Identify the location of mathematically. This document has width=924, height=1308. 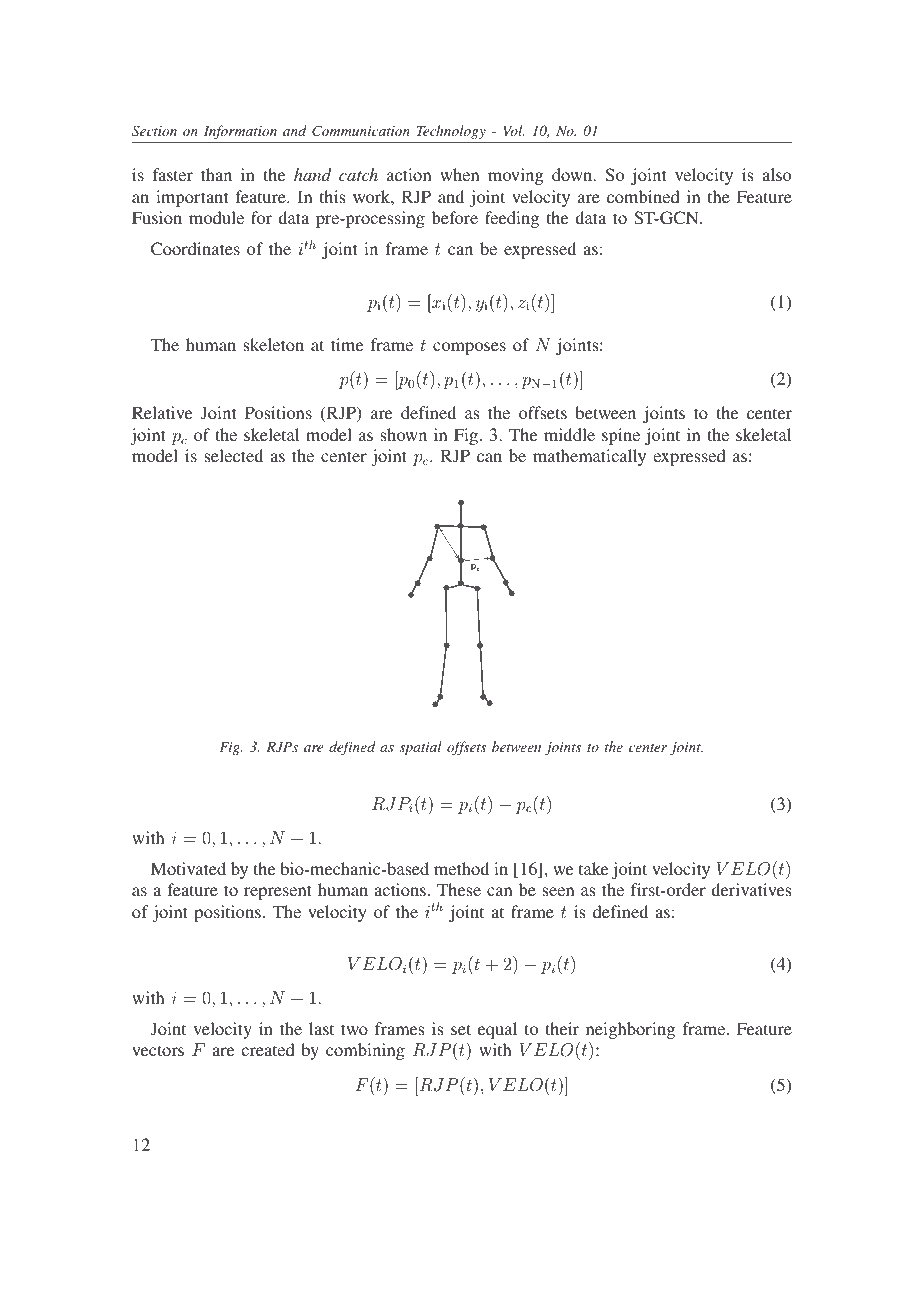
(589, 457).
